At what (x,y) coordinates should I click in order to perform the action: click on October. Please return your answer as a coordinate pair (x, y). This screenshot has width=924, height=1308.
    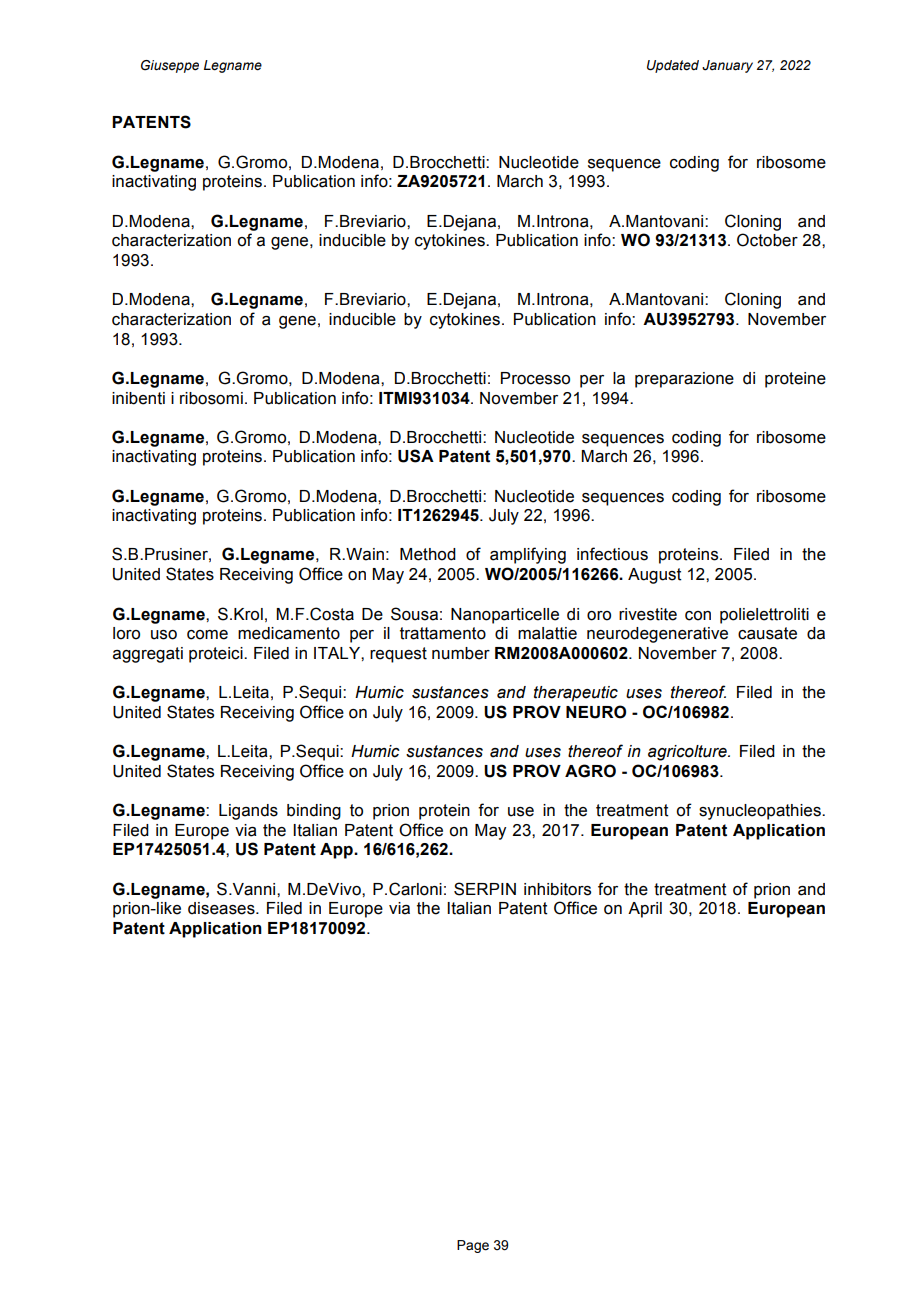
    Looking at the image, I should click on (767, 240).
